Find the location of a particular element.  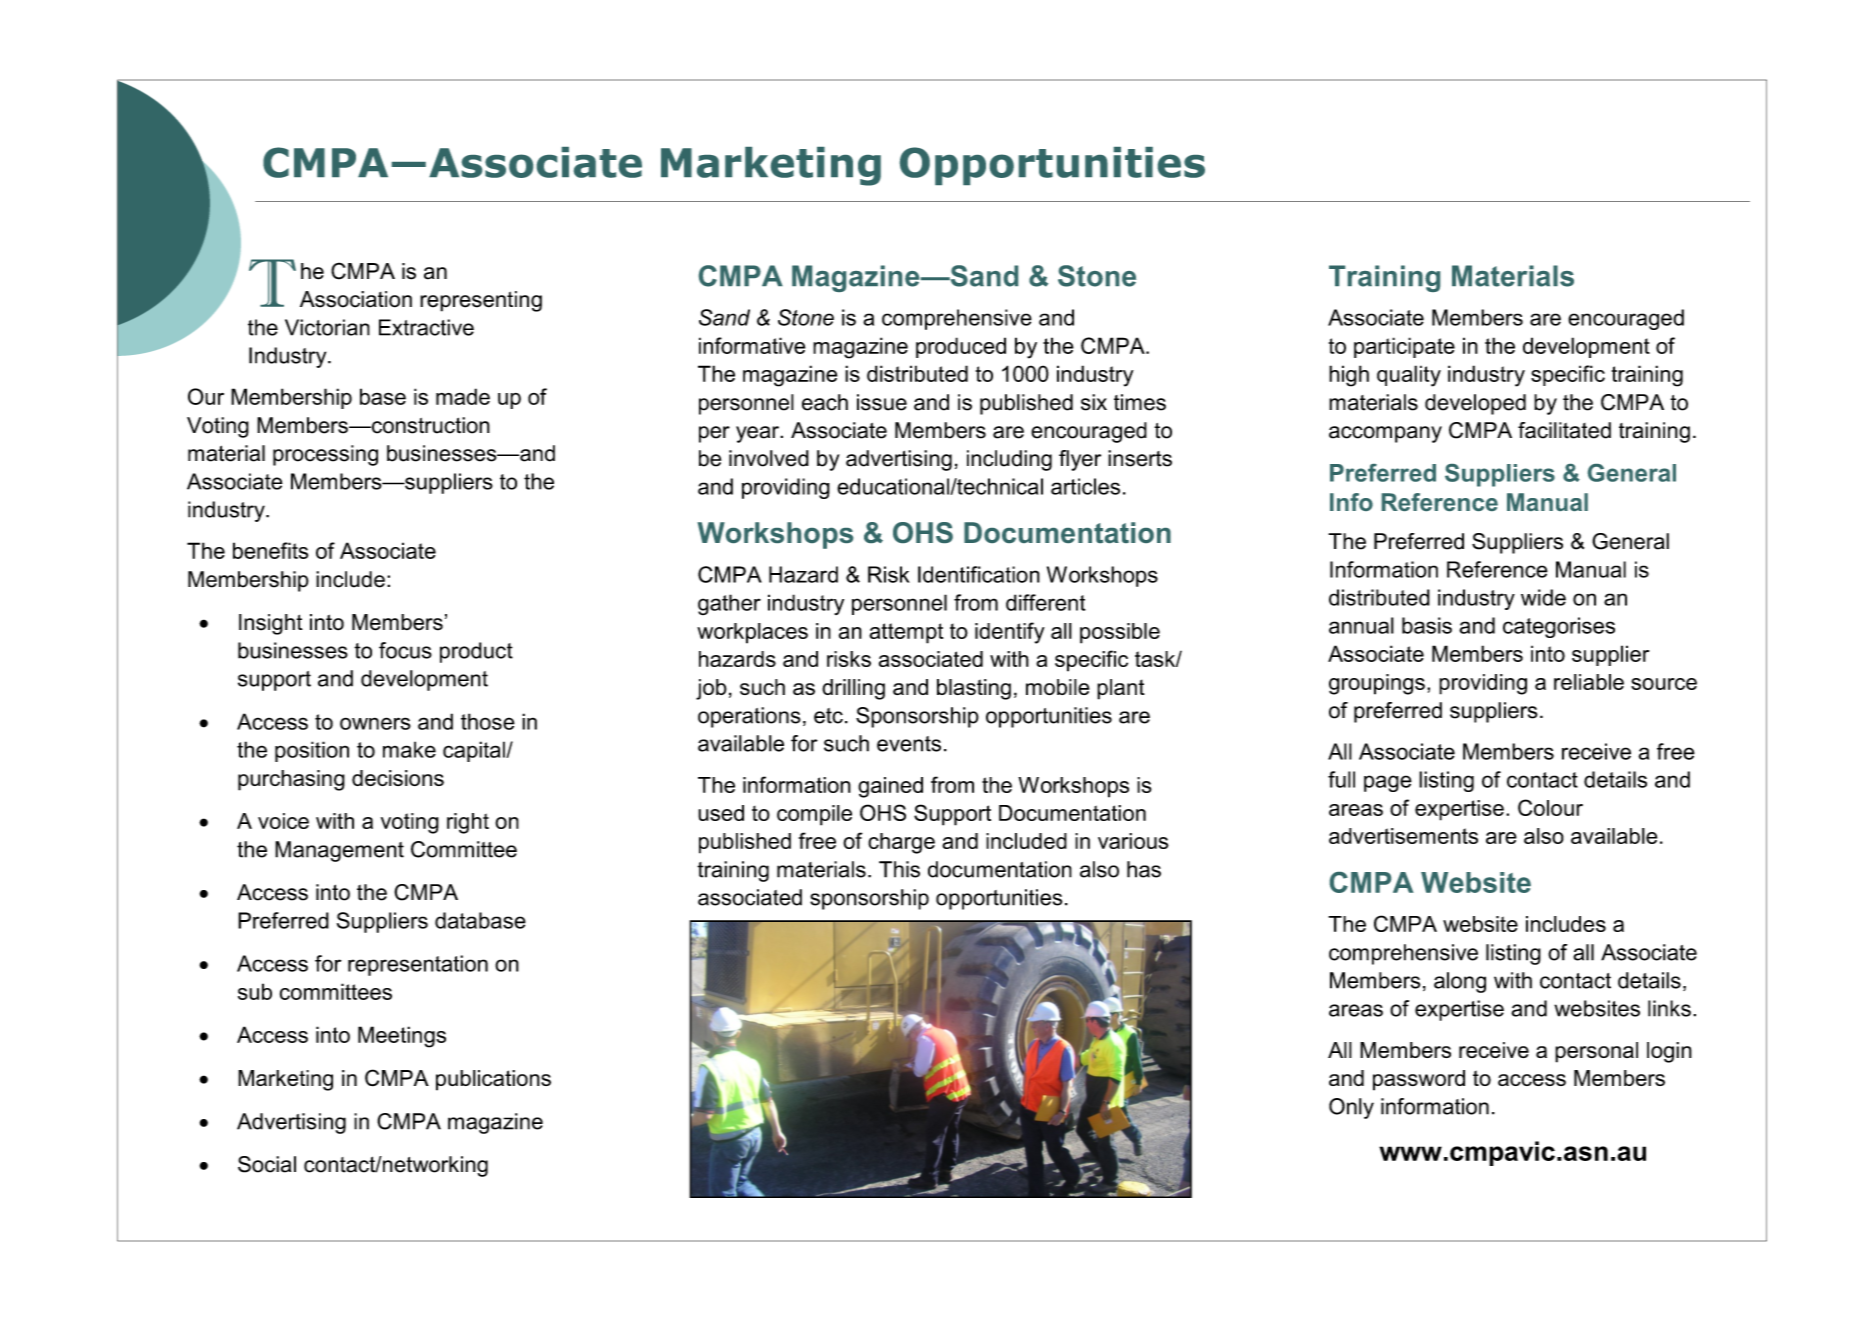

Identification is located at coordinates (979, 574).
